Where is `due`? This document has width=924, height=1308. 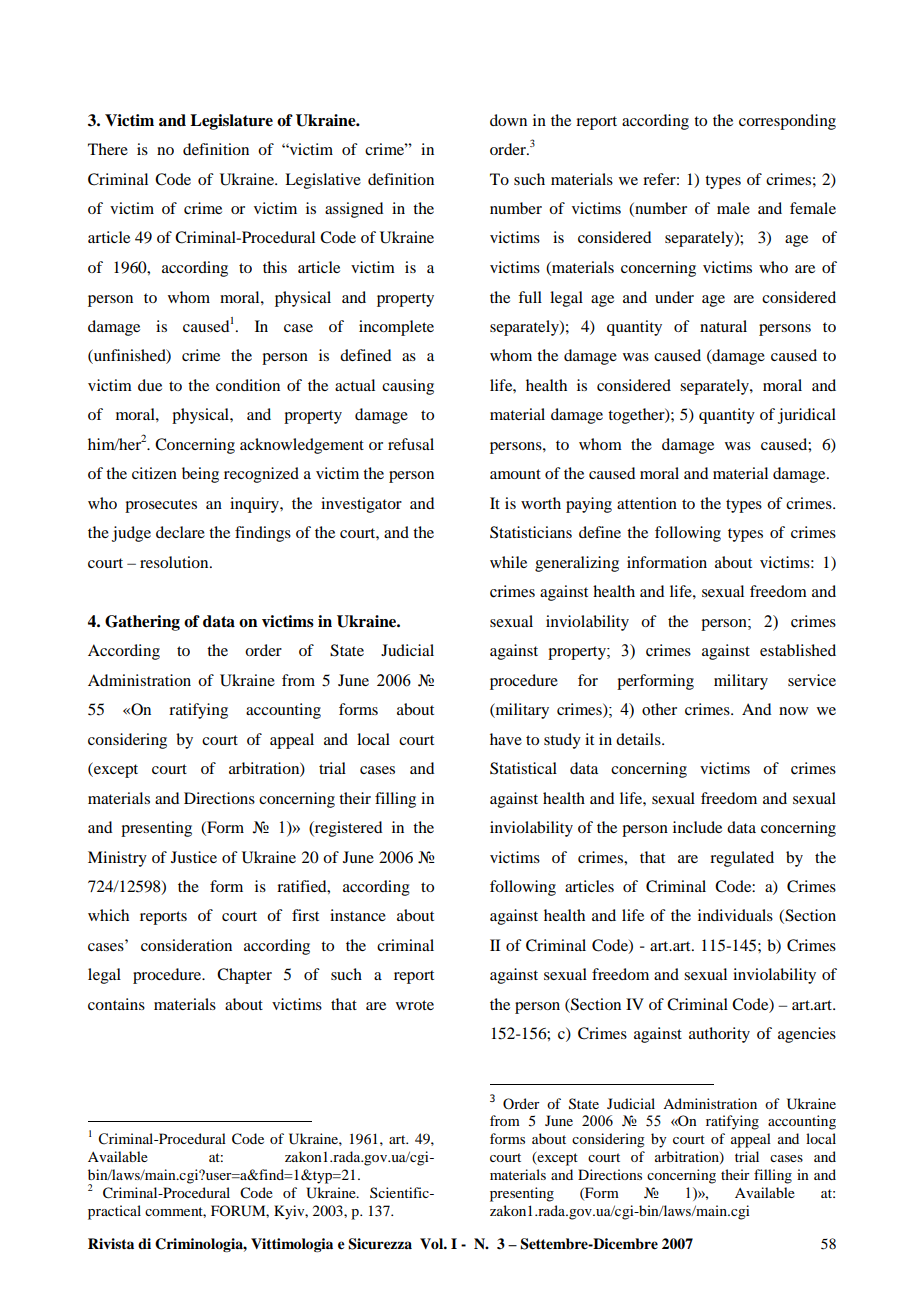 due is located at coordinates (150, 385).
